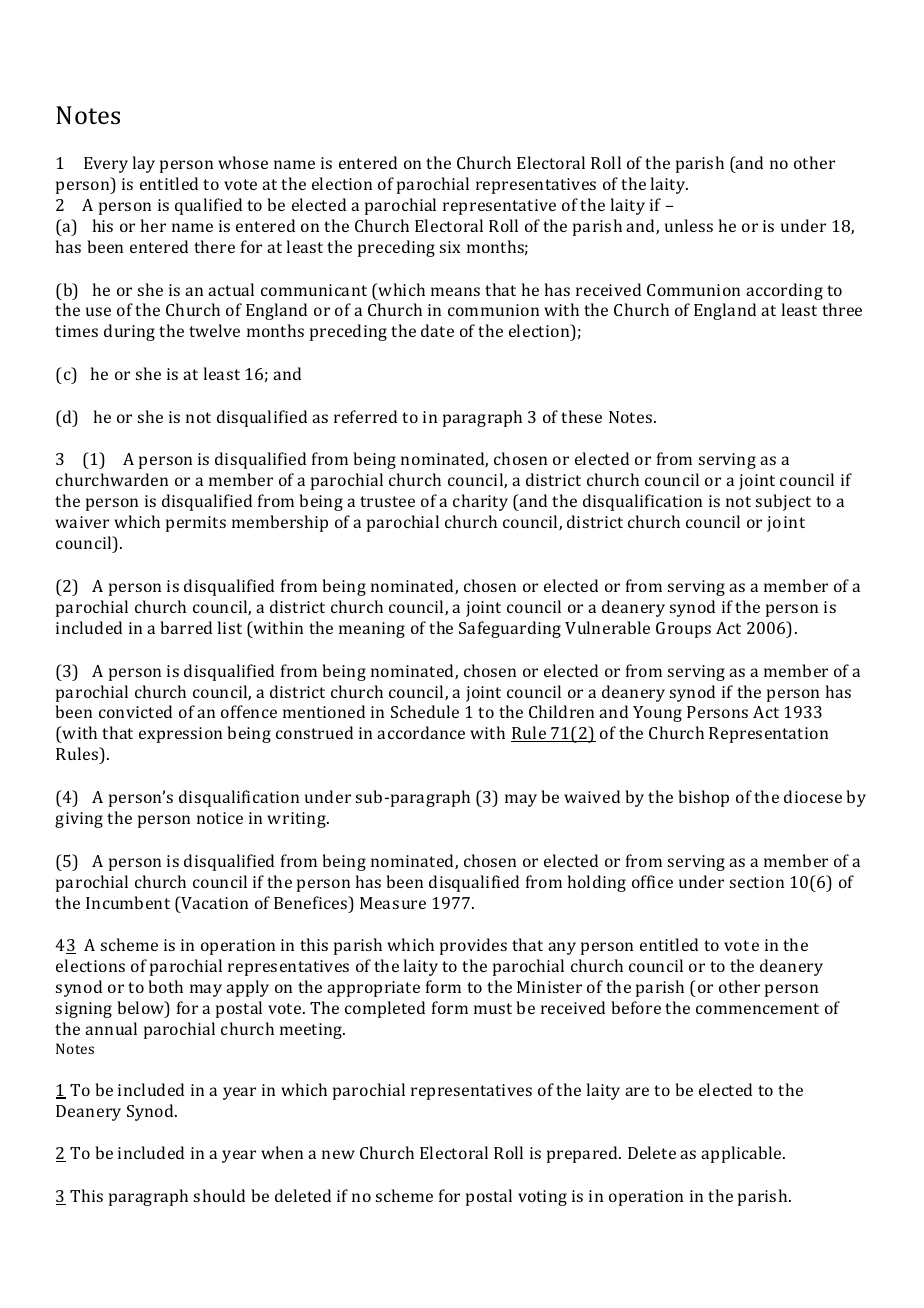 The width and height of the screenshot is (924, 1308). I want to click on lay, so click(144, 164).
